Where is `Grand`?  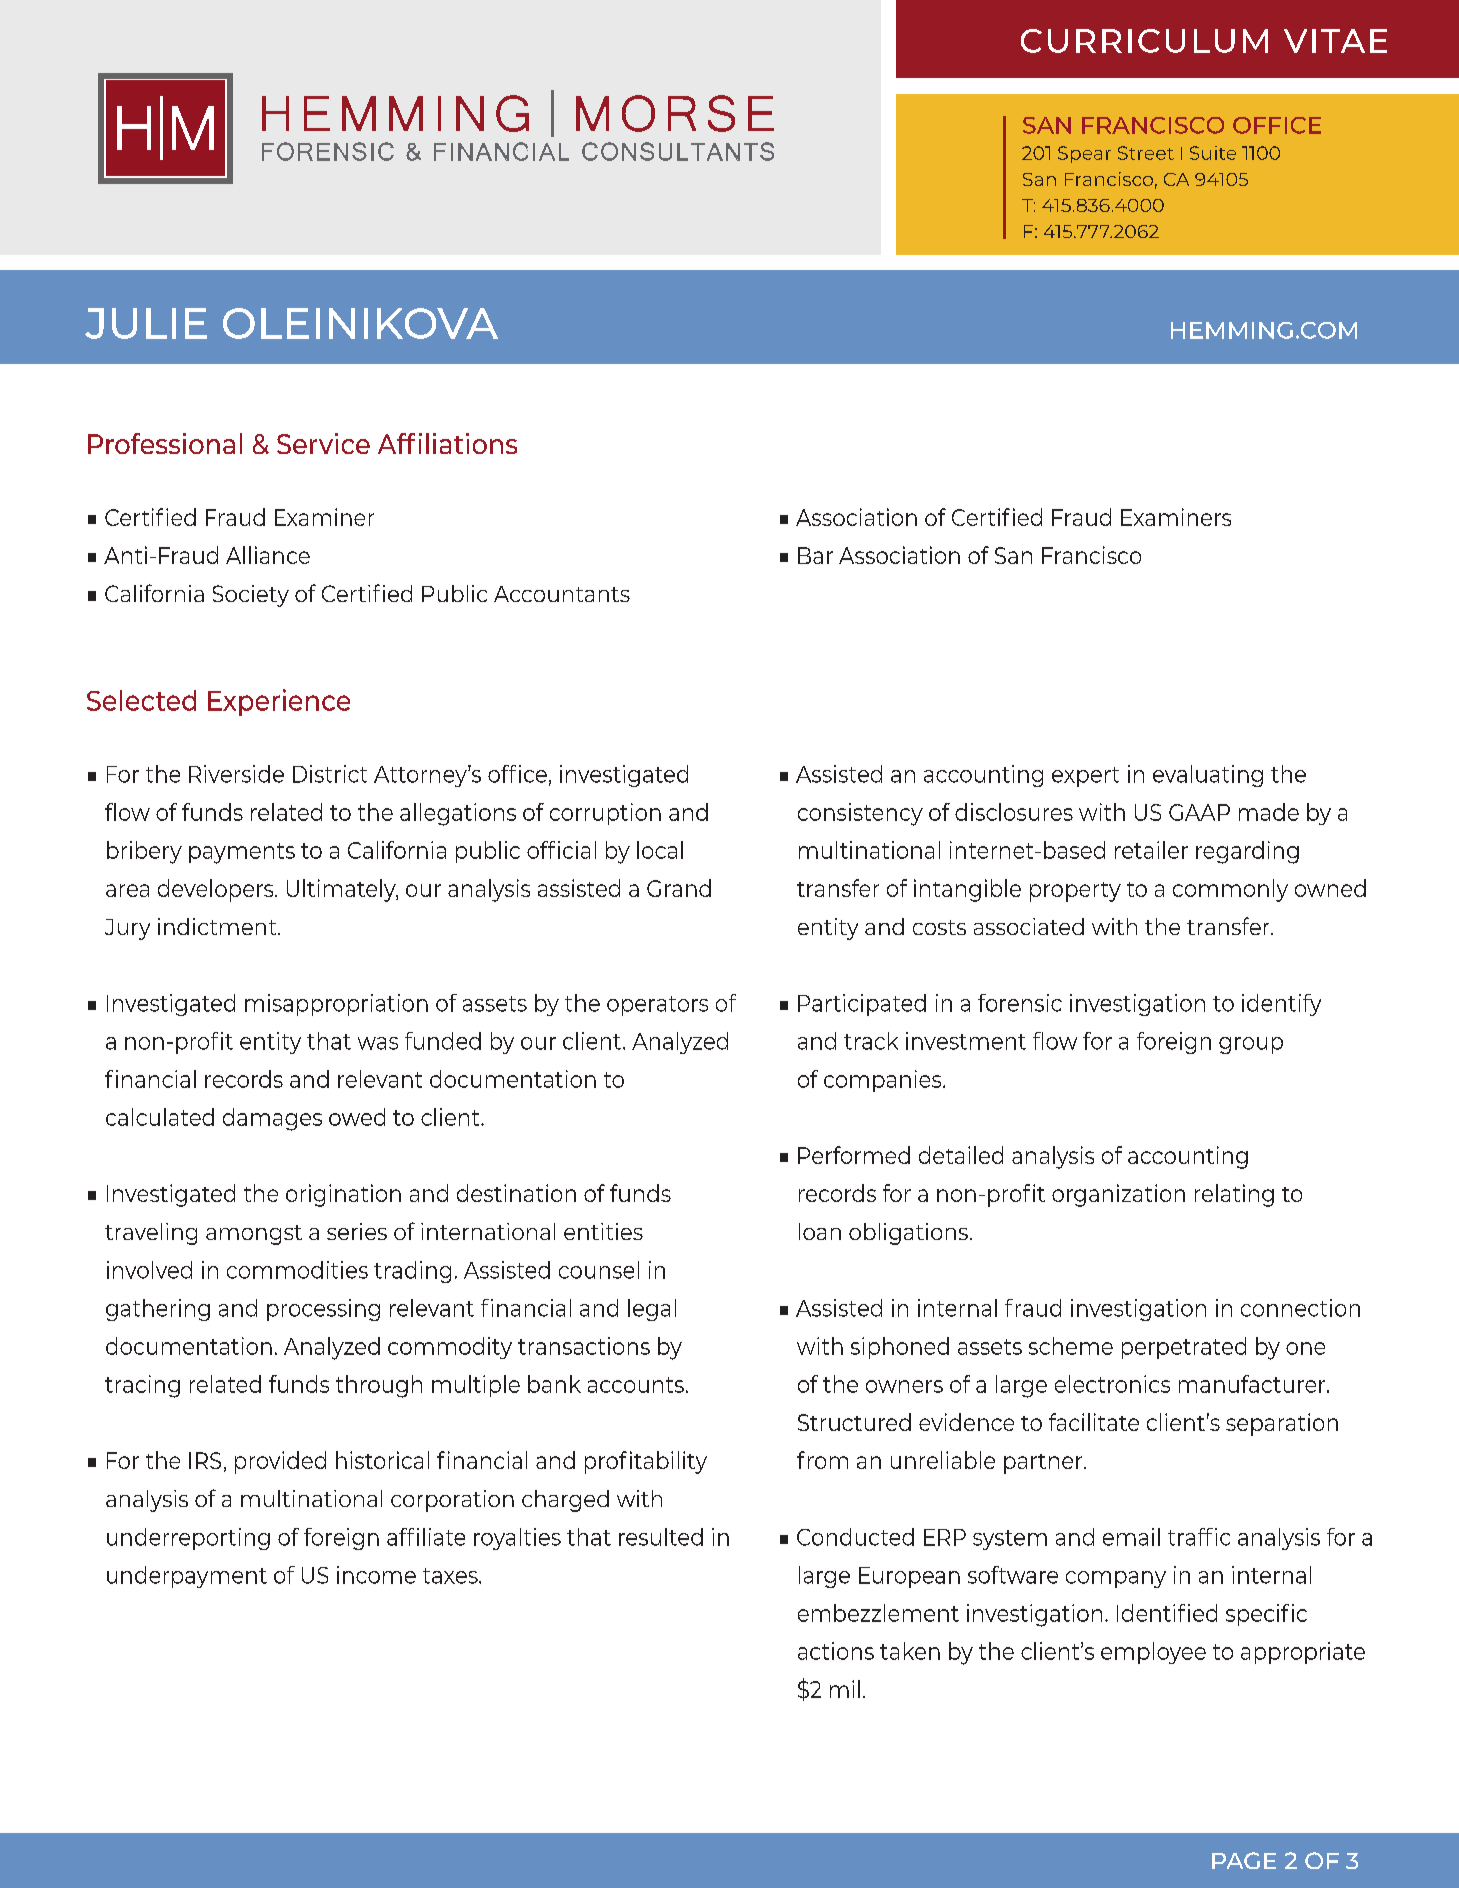 Grand is located at coordinates (679, 888).
